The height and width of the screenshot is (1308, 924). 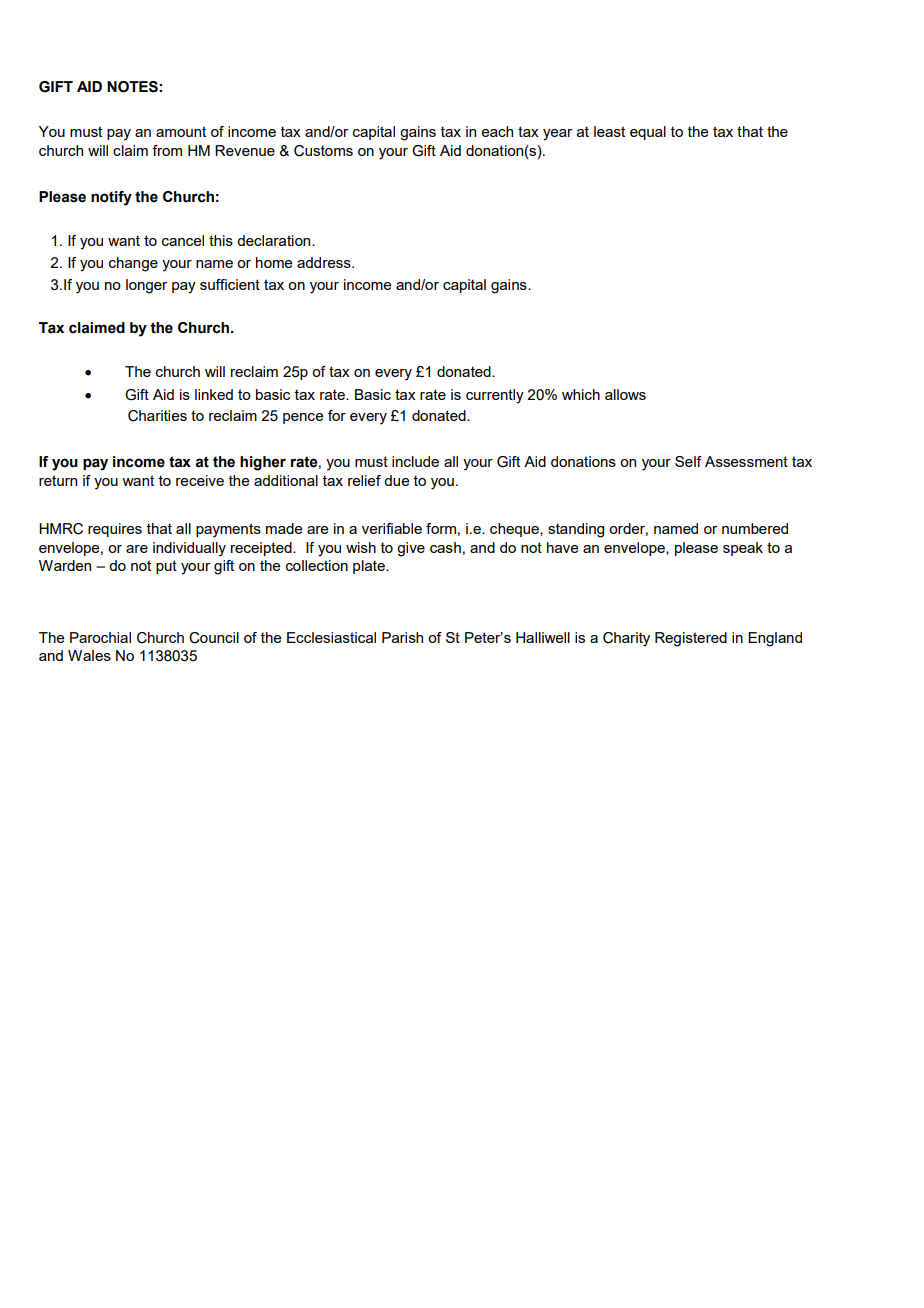 I want to click on Parish, so click(x=402, y=637).
